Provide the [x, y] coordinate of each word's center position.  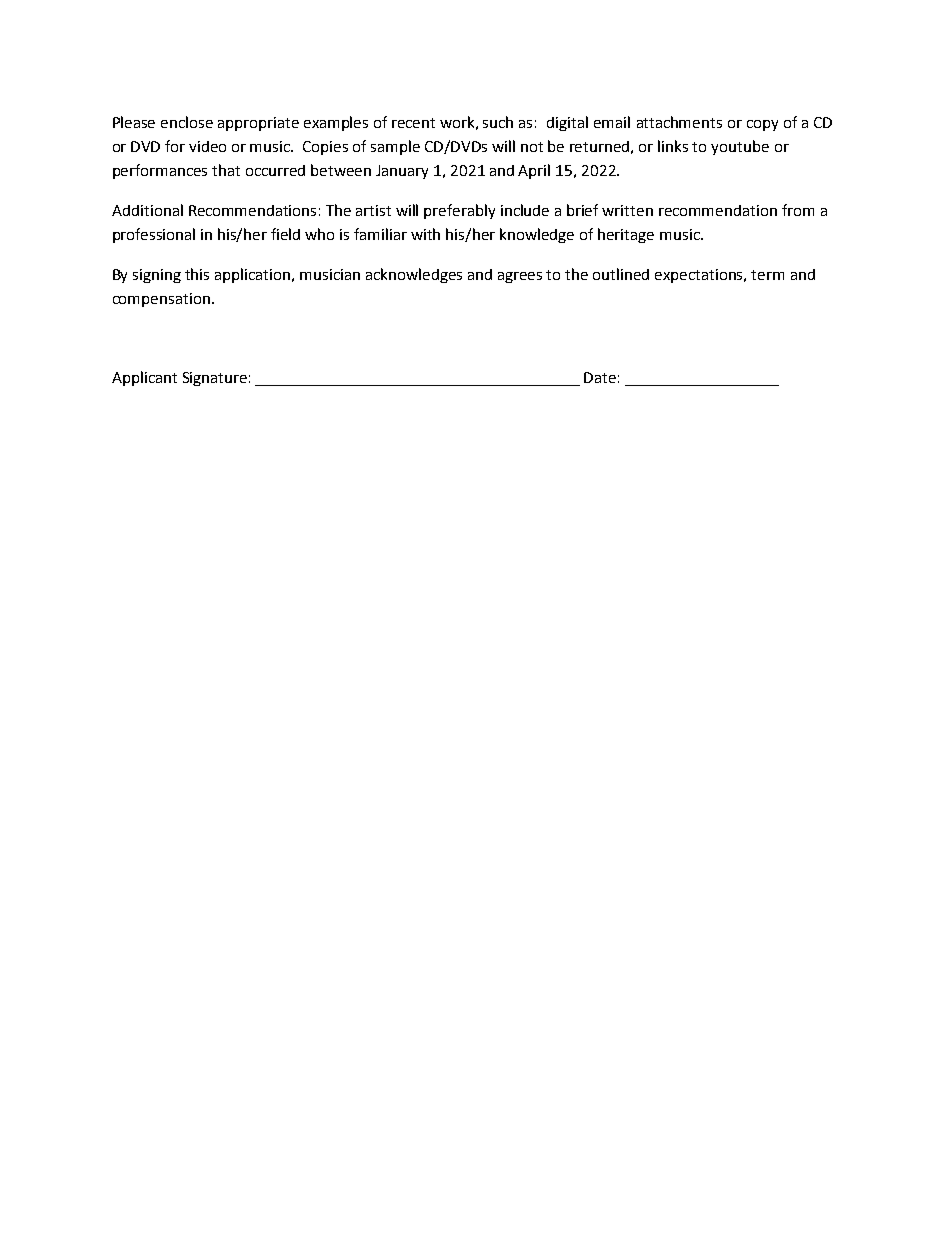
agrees [520, 277]
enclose [187, 122]
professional [154, 235]
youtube [740, 147]
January [402, 172]
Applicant [144, 378]
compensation [161, 300]
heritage [626, 235]
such [498, 122]
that [226, 170]
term [767, 275]
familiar [380, 234]
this [197, 274]
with [425, 234]
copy [762, 125]
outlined [621, 274]
